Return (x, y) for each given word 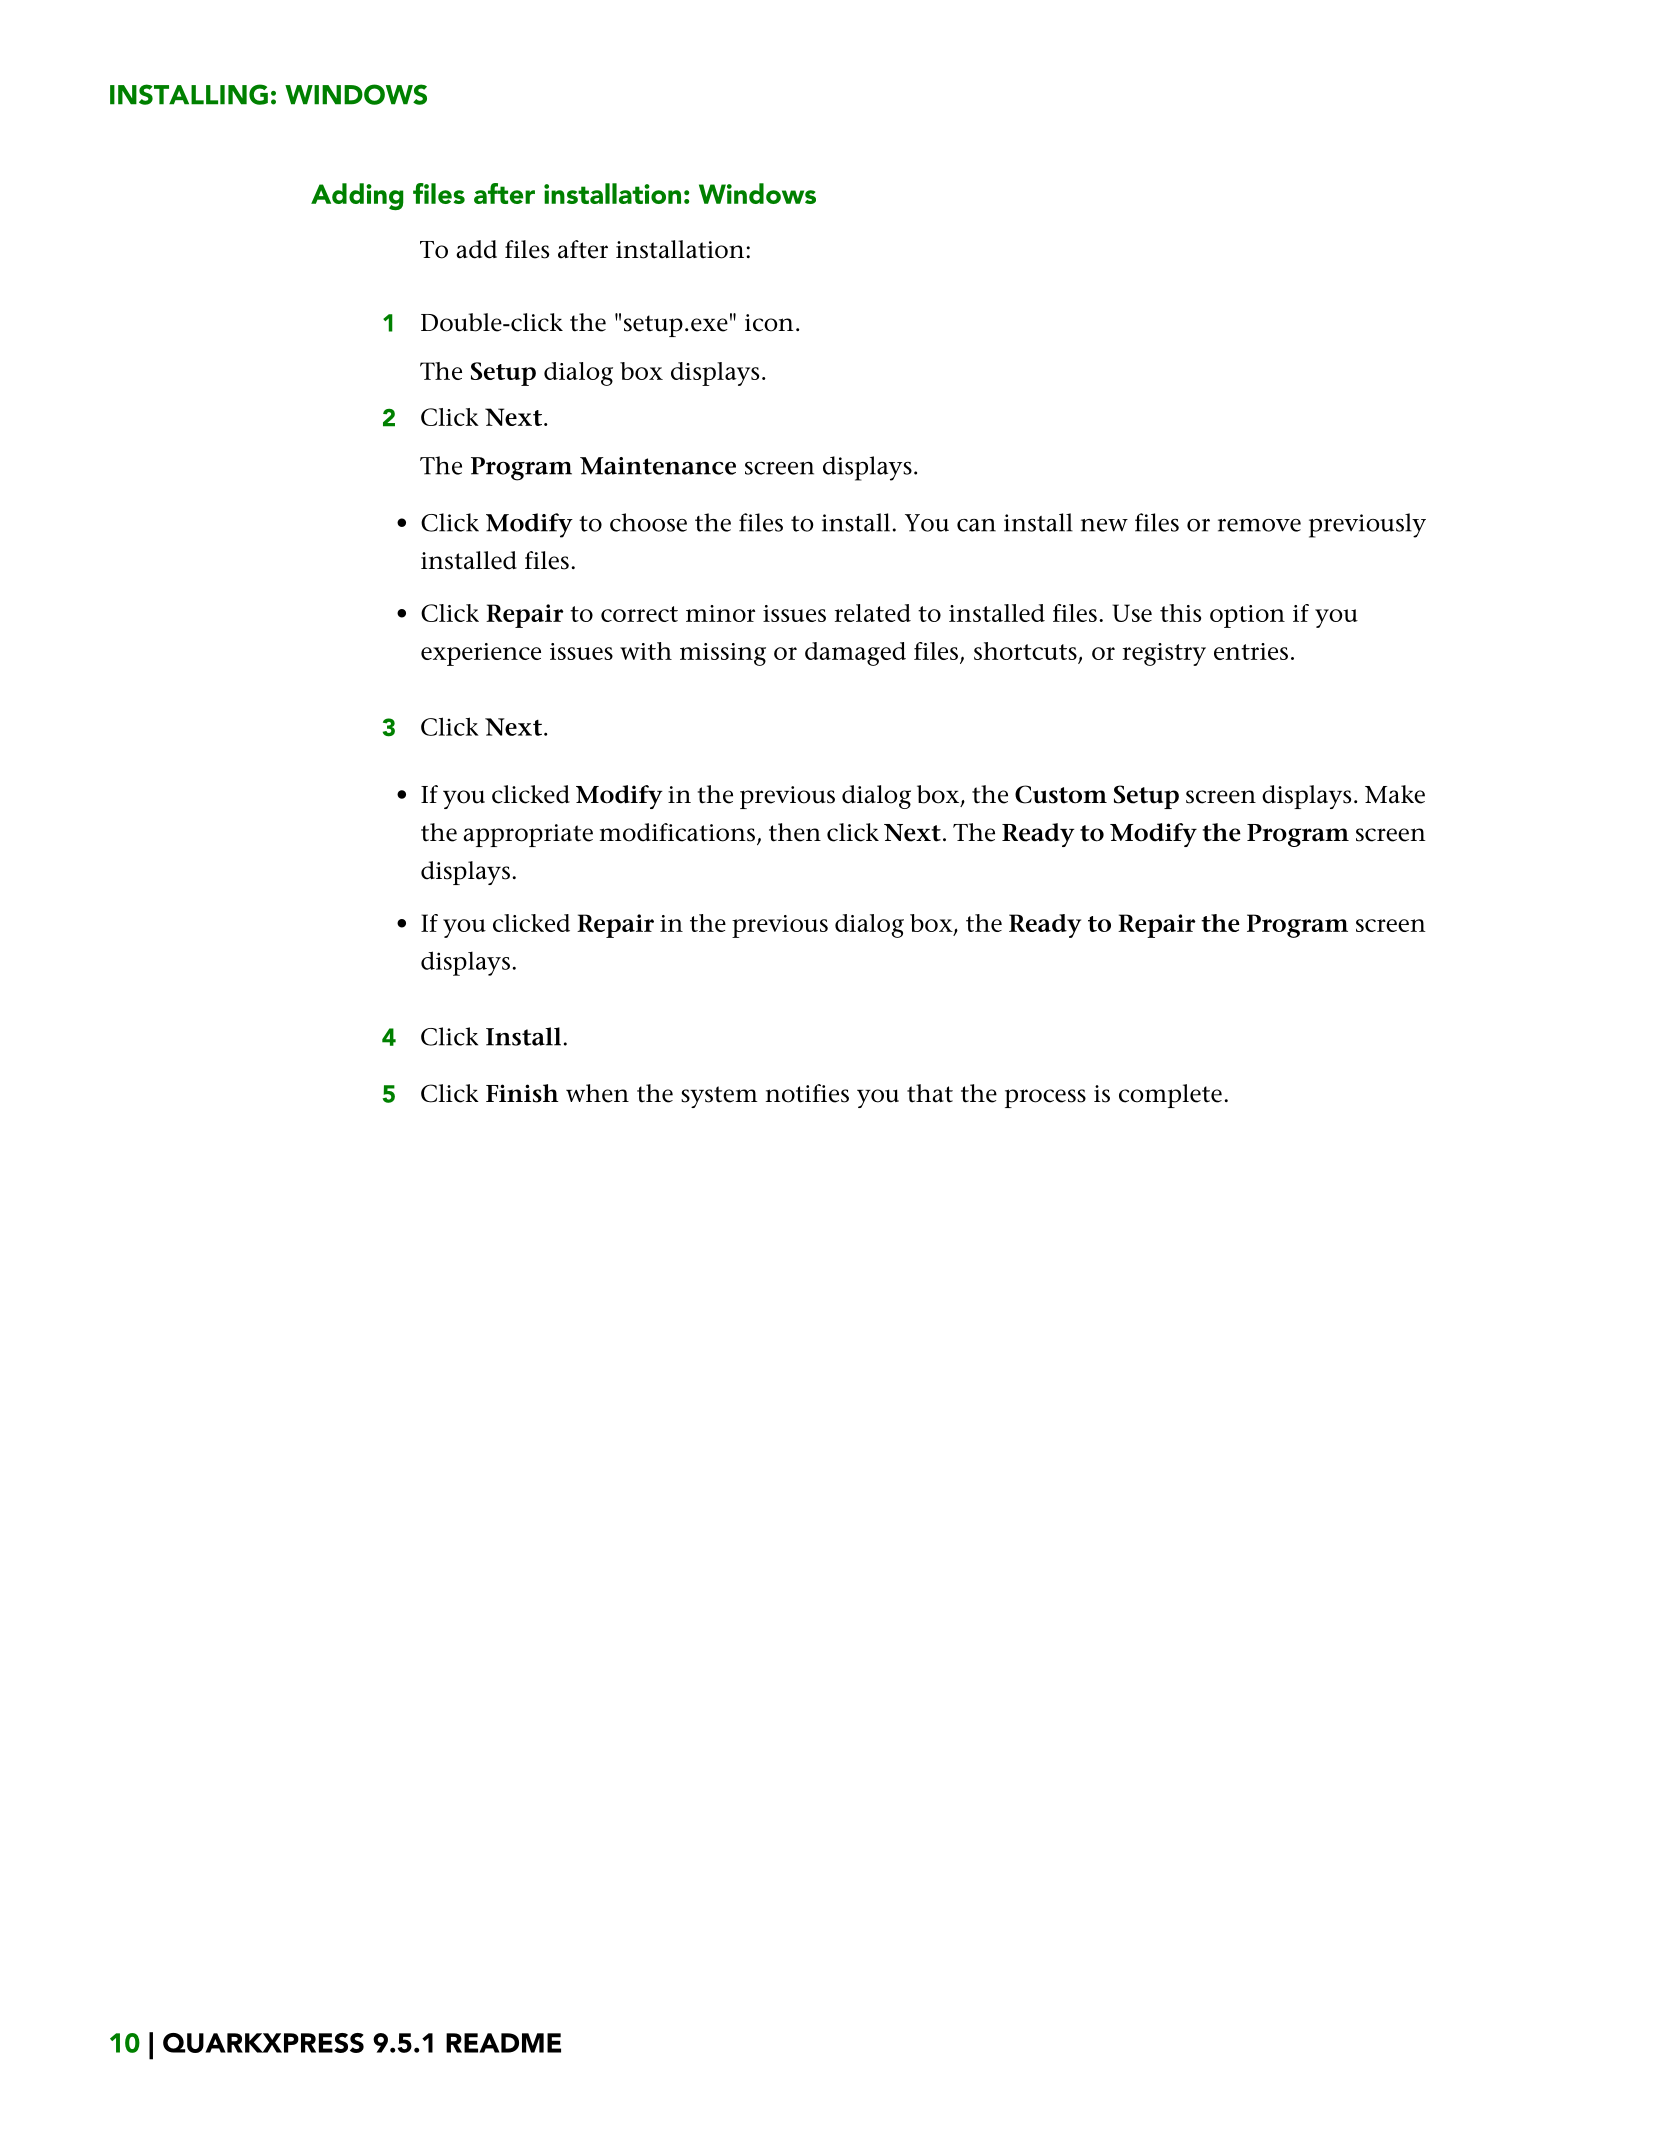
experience (481, 654)
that (930, 1093)
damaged (855, 654)
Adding (357, 196)
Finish (522, 1093)
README (503, 2043)
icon (769, 323)
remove (1259, 525)
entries (1251, 651)
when (597, 1093)
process (1045, 1098)
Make (1395, 794)
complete (1170, 1096)
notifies (807, 1093)
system (719, 1097)
